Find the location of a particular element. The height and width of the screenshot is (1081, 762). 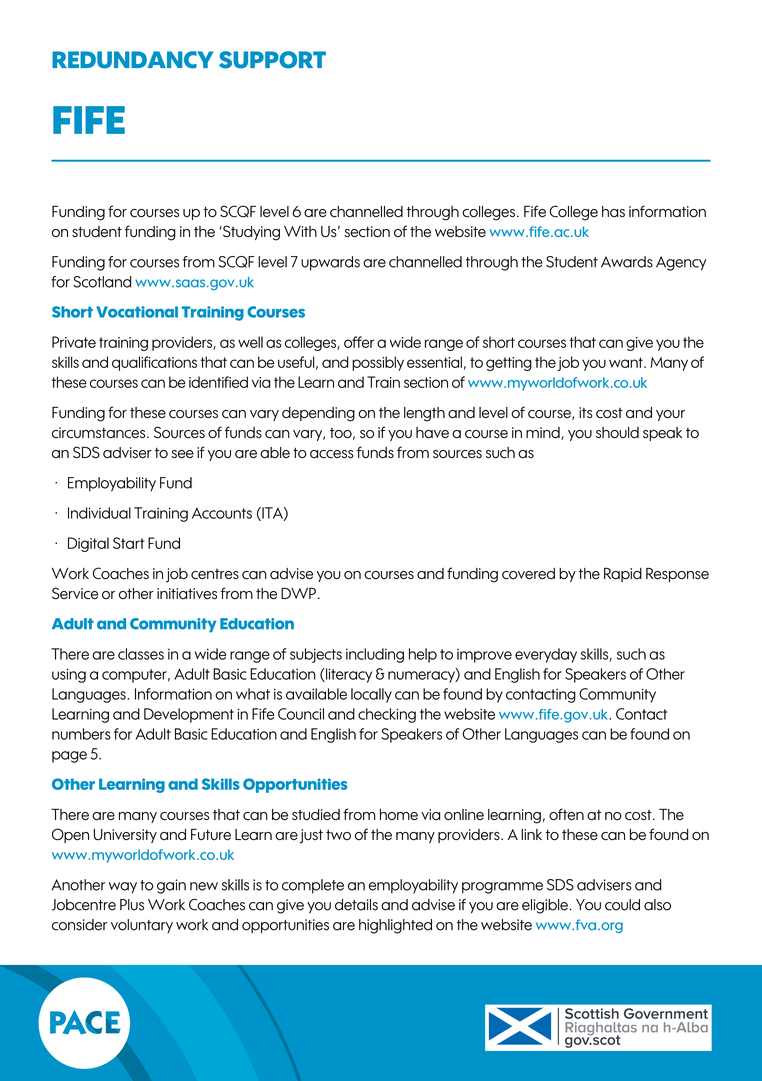

SUPPORT is located at coordinates (272, 60).
